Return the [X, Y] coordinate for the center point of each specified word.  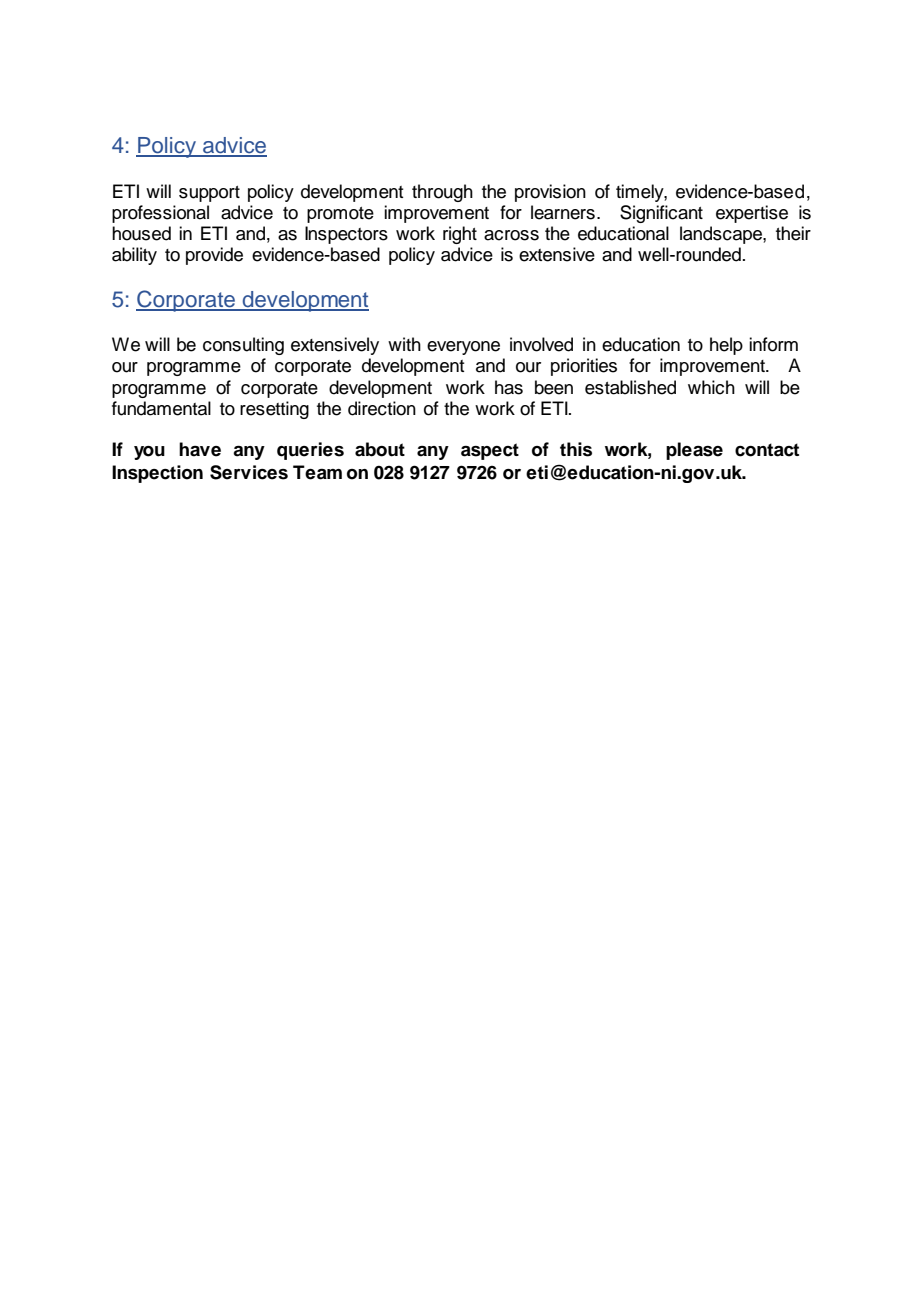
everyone [463, 348]
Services [249, 472]
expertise [752, 214]
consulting [243, 346]
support [209, 194]
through [442, 193]
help [726, 346]
